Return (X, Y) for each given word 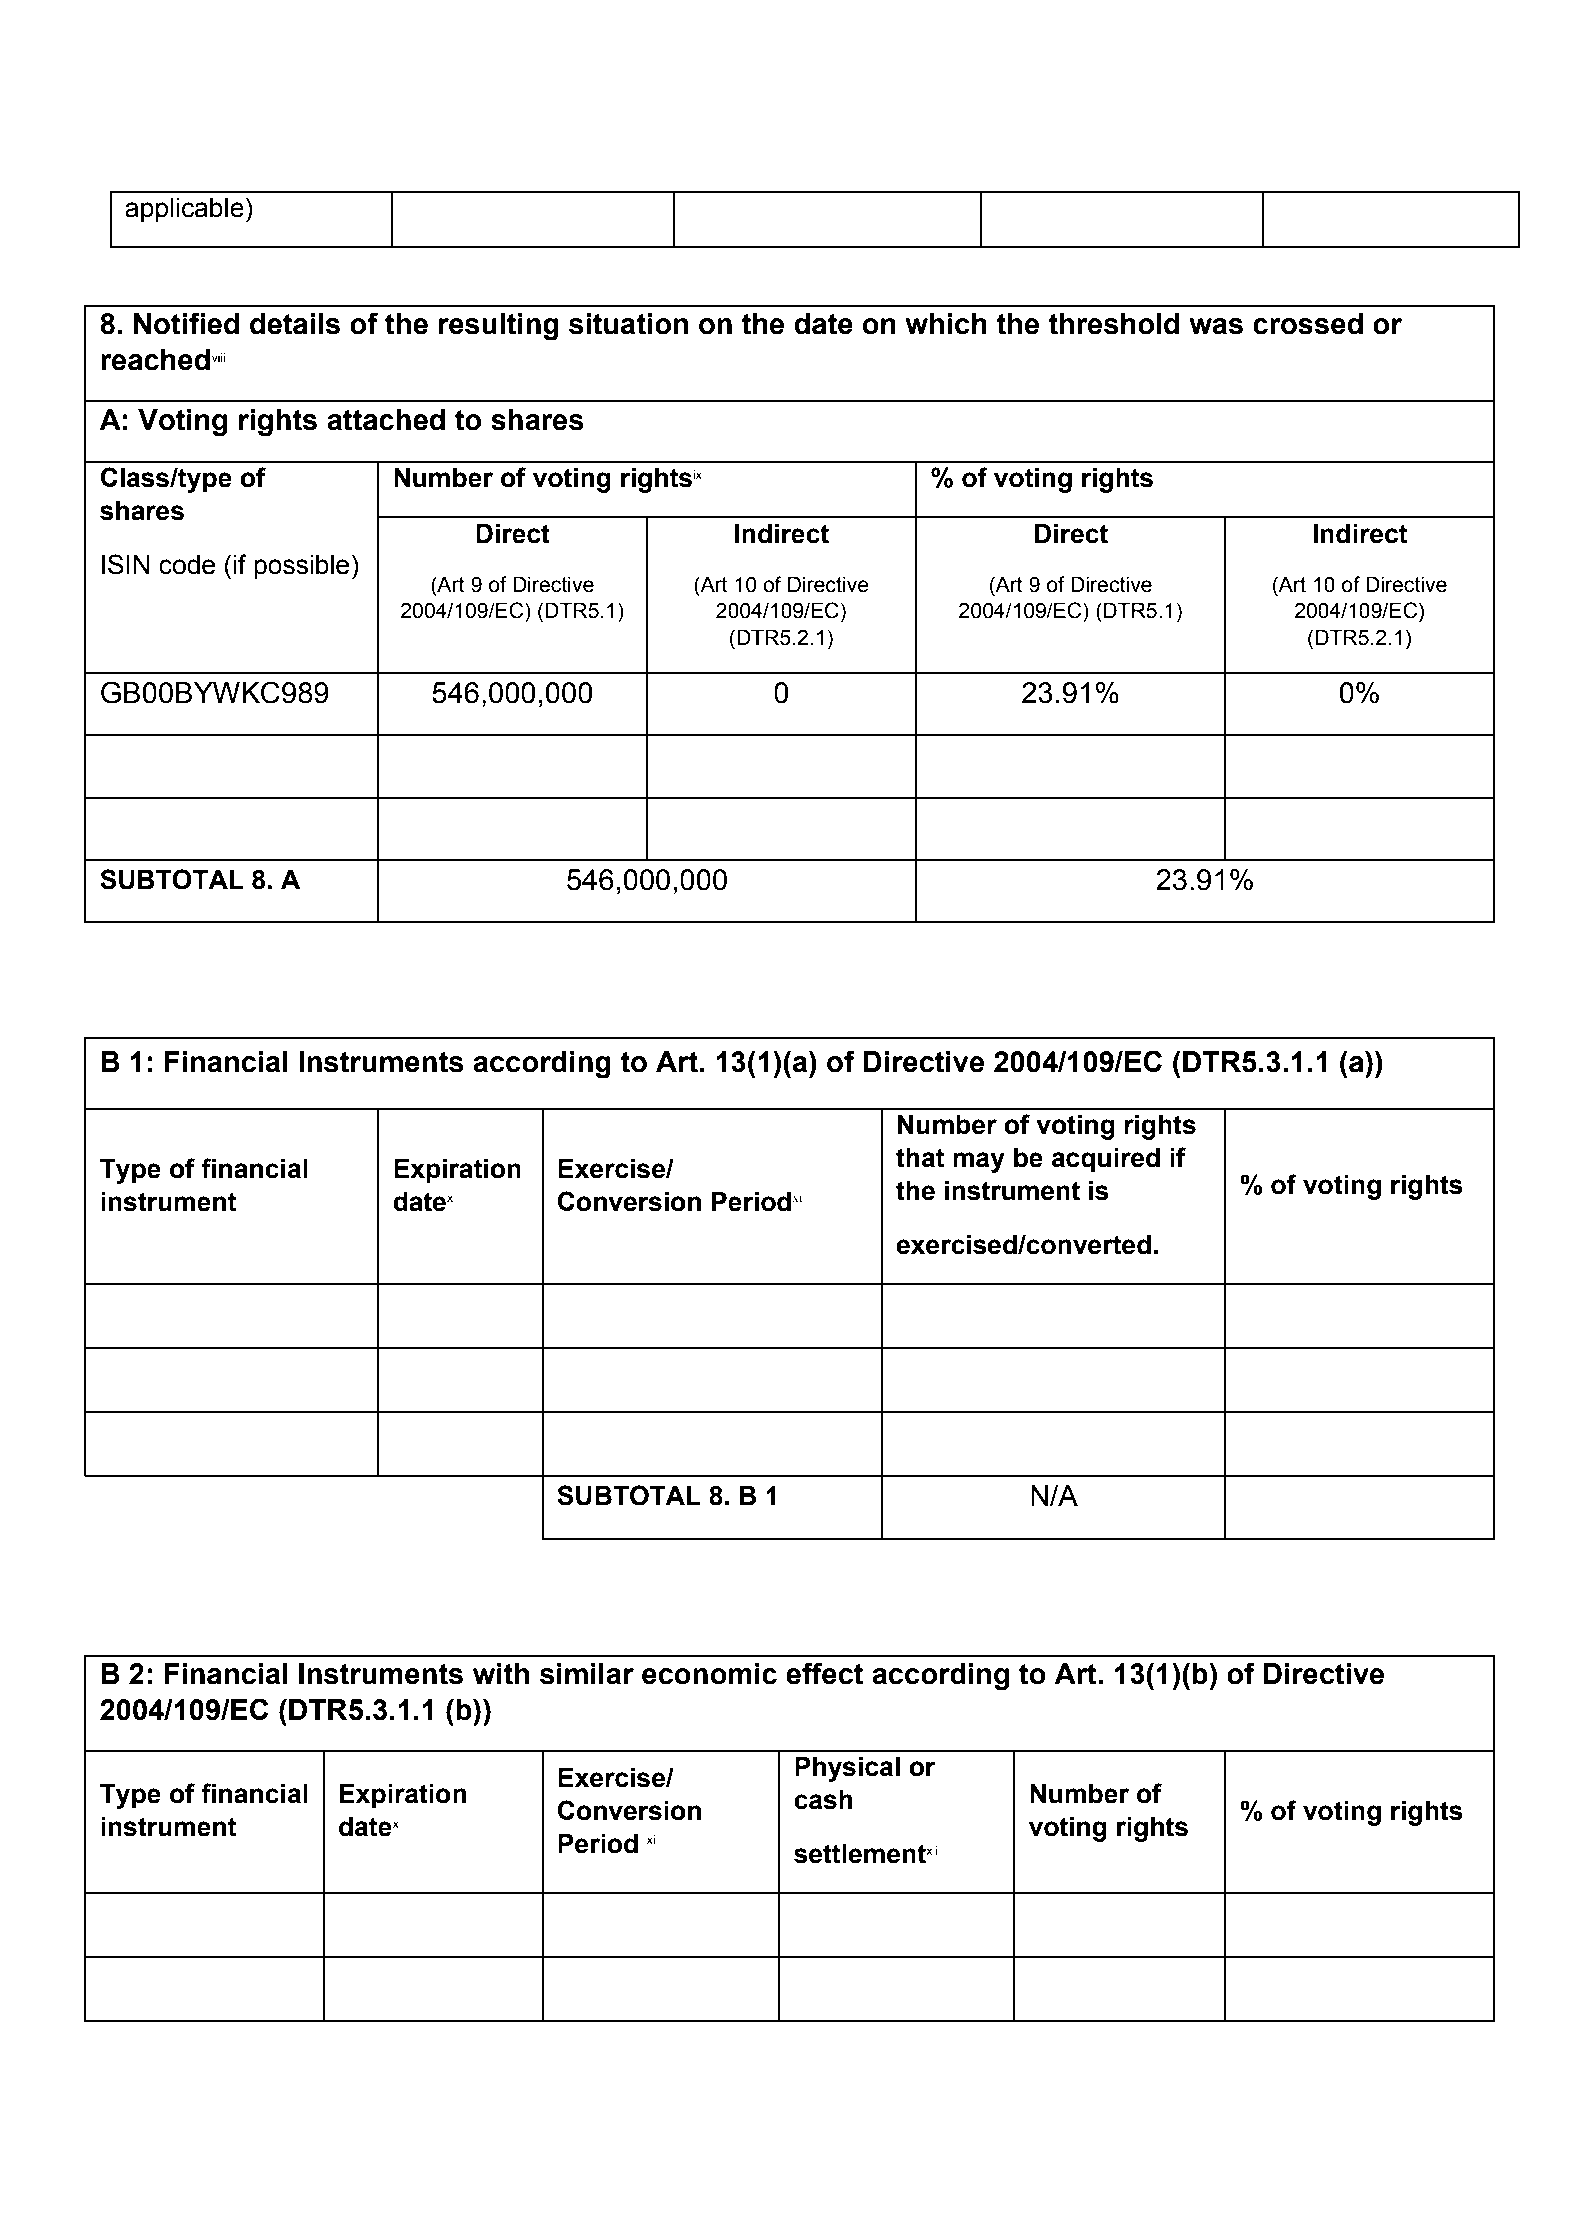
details (295, 324)
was (1216, 326)
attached (386, 420)
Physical (847, 1769)
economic (709, 1674)
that (920, 1158)
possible (301, 567)
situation (628, 324)
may (979, 1162)
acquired (1106, 1160)
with (501, 1674)
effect (824, 1673)
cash (823, 1800)
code (187, 565)
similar (587, 1674)
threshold (1113, 324)
